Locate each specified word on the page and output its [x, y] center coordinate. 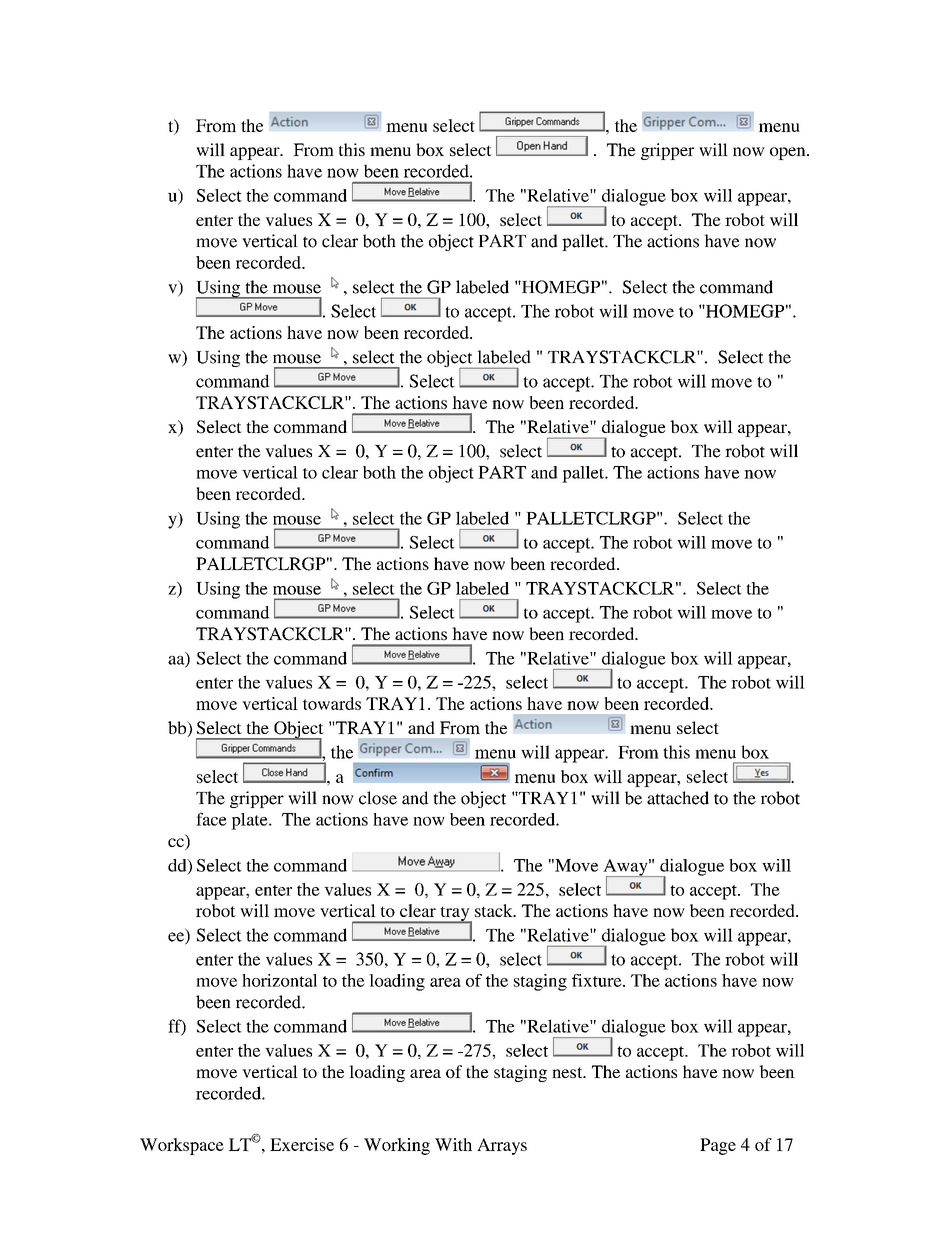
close [378, 798]
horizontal [279, 980]
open [789, 153]
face [211, 819]
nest [568, 1072]
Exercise [302, 1144]
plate [250, 821]
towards [332, 703]
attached [678, 798]
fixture [598, 980]
